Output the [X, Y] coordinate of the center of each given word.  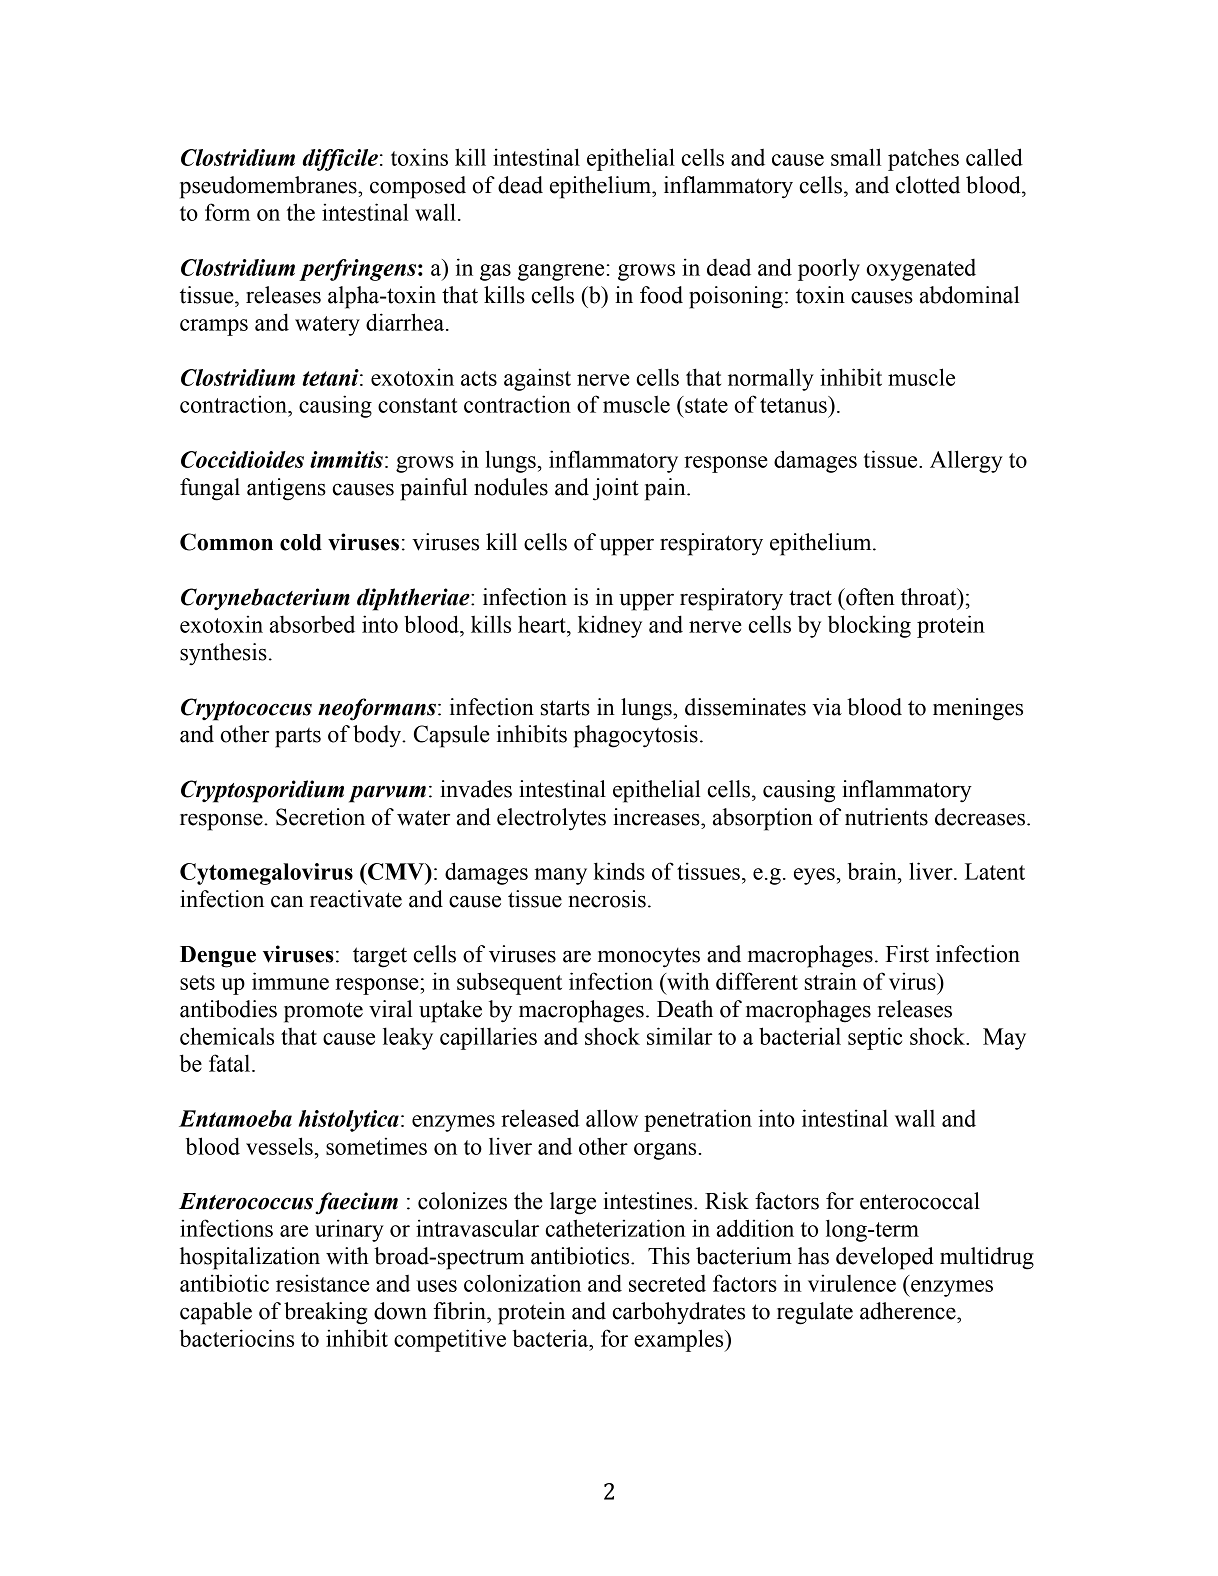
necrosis [607, 899]
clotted [928, 185]
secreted [667, 1283]
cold [301, 542]
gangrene [561, 272]
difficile [340, 160]
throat [930, 597]
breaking [326, 1313]
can [287, 901]
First [907, 954]
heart [543, 624]
